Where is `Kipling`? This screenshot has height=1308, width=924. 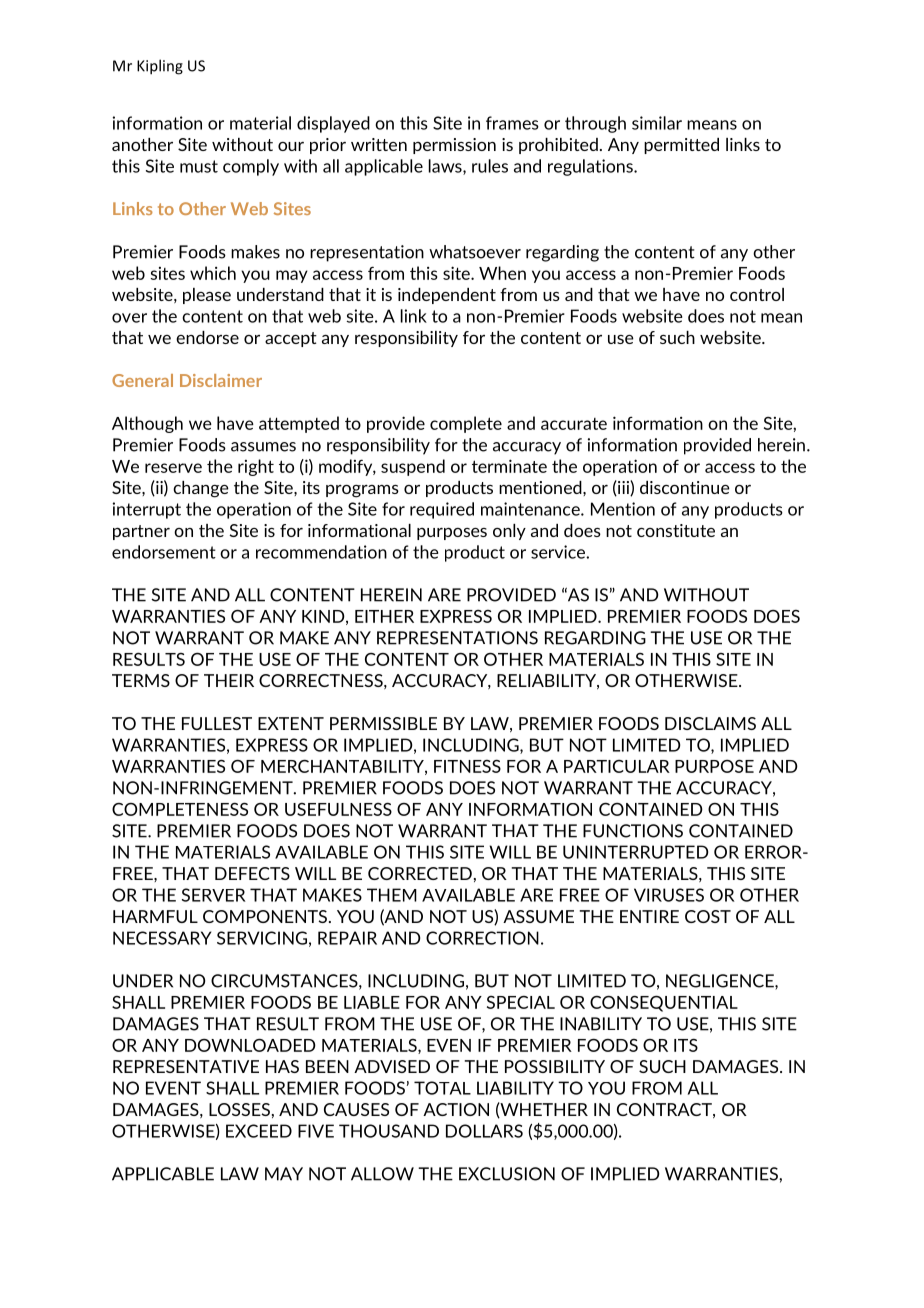
Kipling is located at coordinates (160, 67).
